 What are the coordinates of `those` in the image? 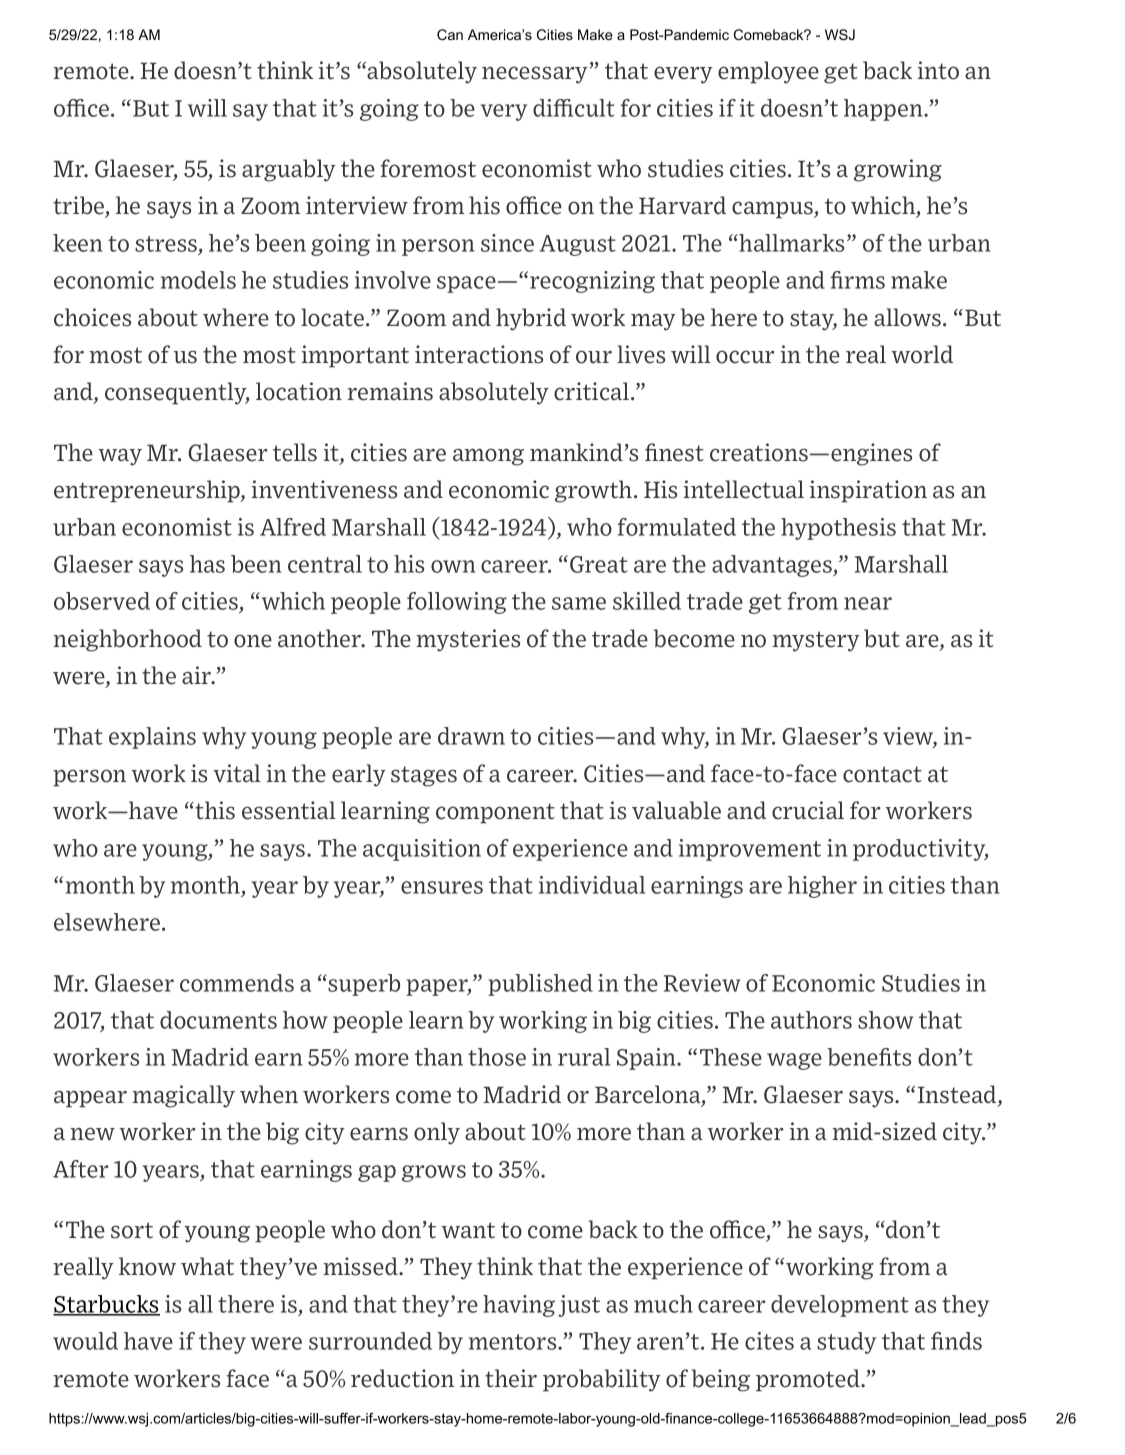 It's located at (497, 1057).
